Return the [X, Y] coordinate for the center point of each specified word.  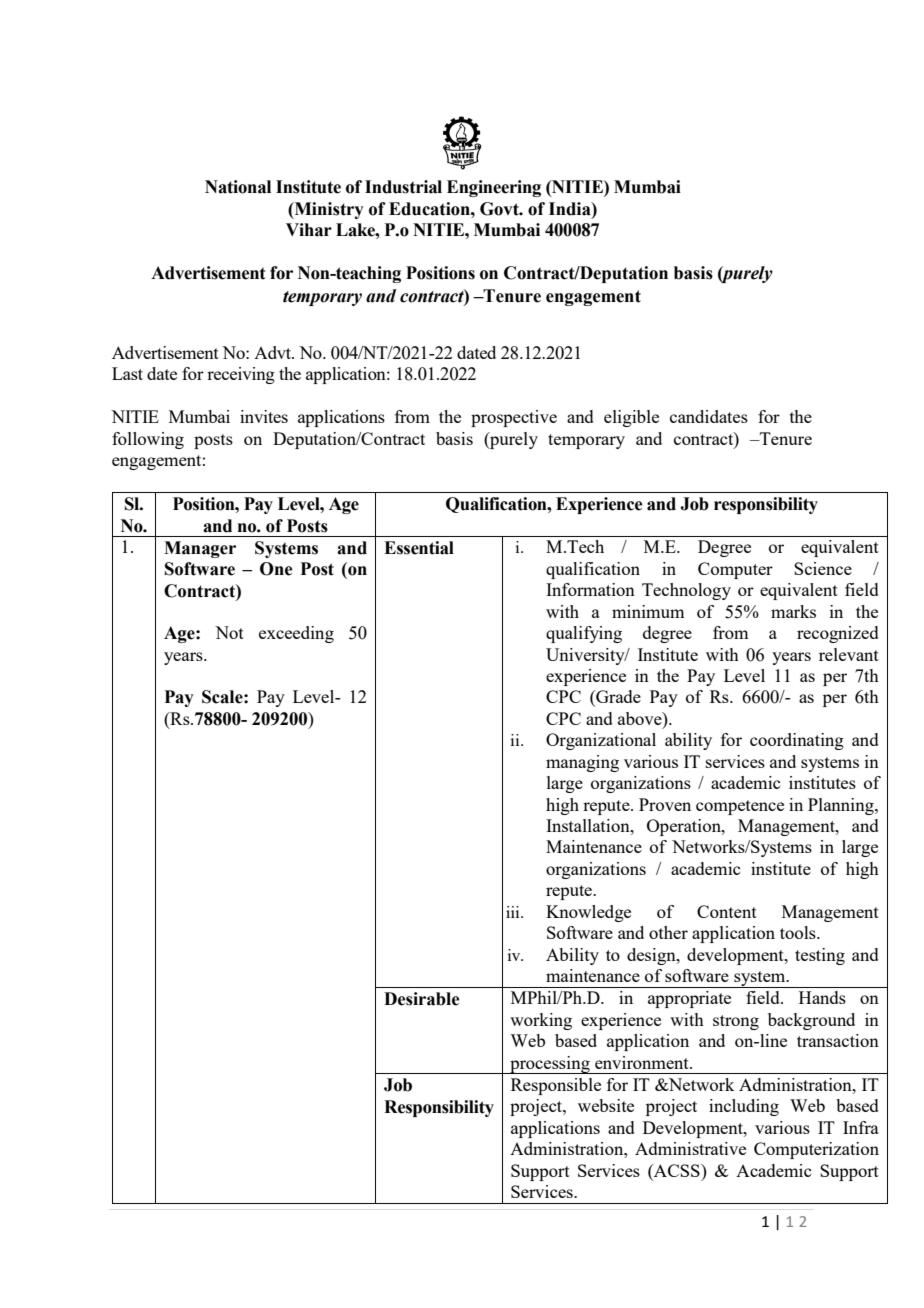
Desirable [421, 999]
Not [229, 632]
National [238, 187]
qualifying [584, 634]
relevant [849, 654]
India [571, 209]
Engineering [494, 188]
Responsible [556, 1086]
